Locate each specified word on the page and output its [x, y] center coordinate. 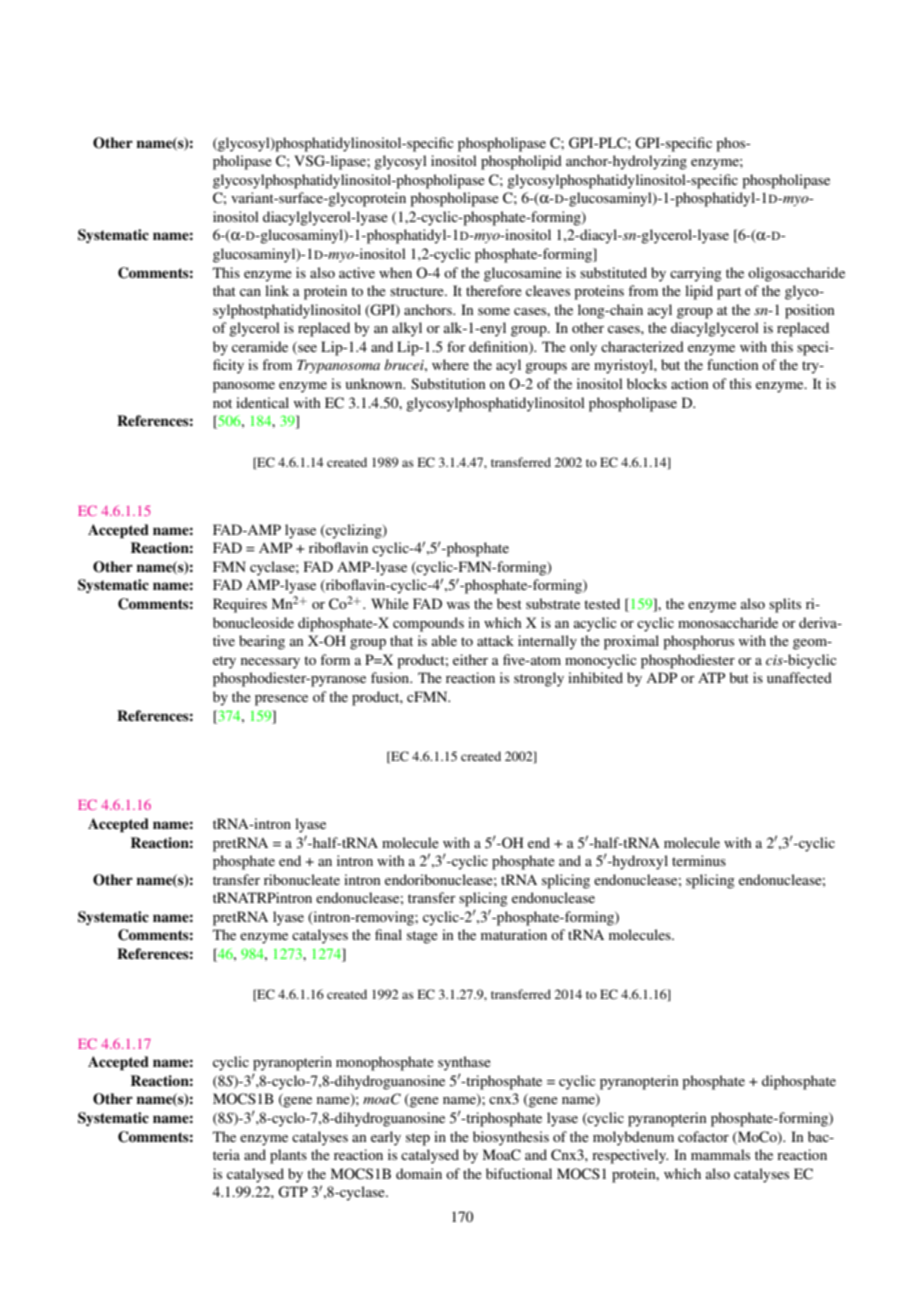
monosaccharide [728, 622]
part [729, 293]
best [509, 603]
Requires [240, 605]
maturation [514, 934]
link [277, 290]
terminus [699, 860]
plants [288, 1156]
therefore [494, 290]
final [388, 934]
